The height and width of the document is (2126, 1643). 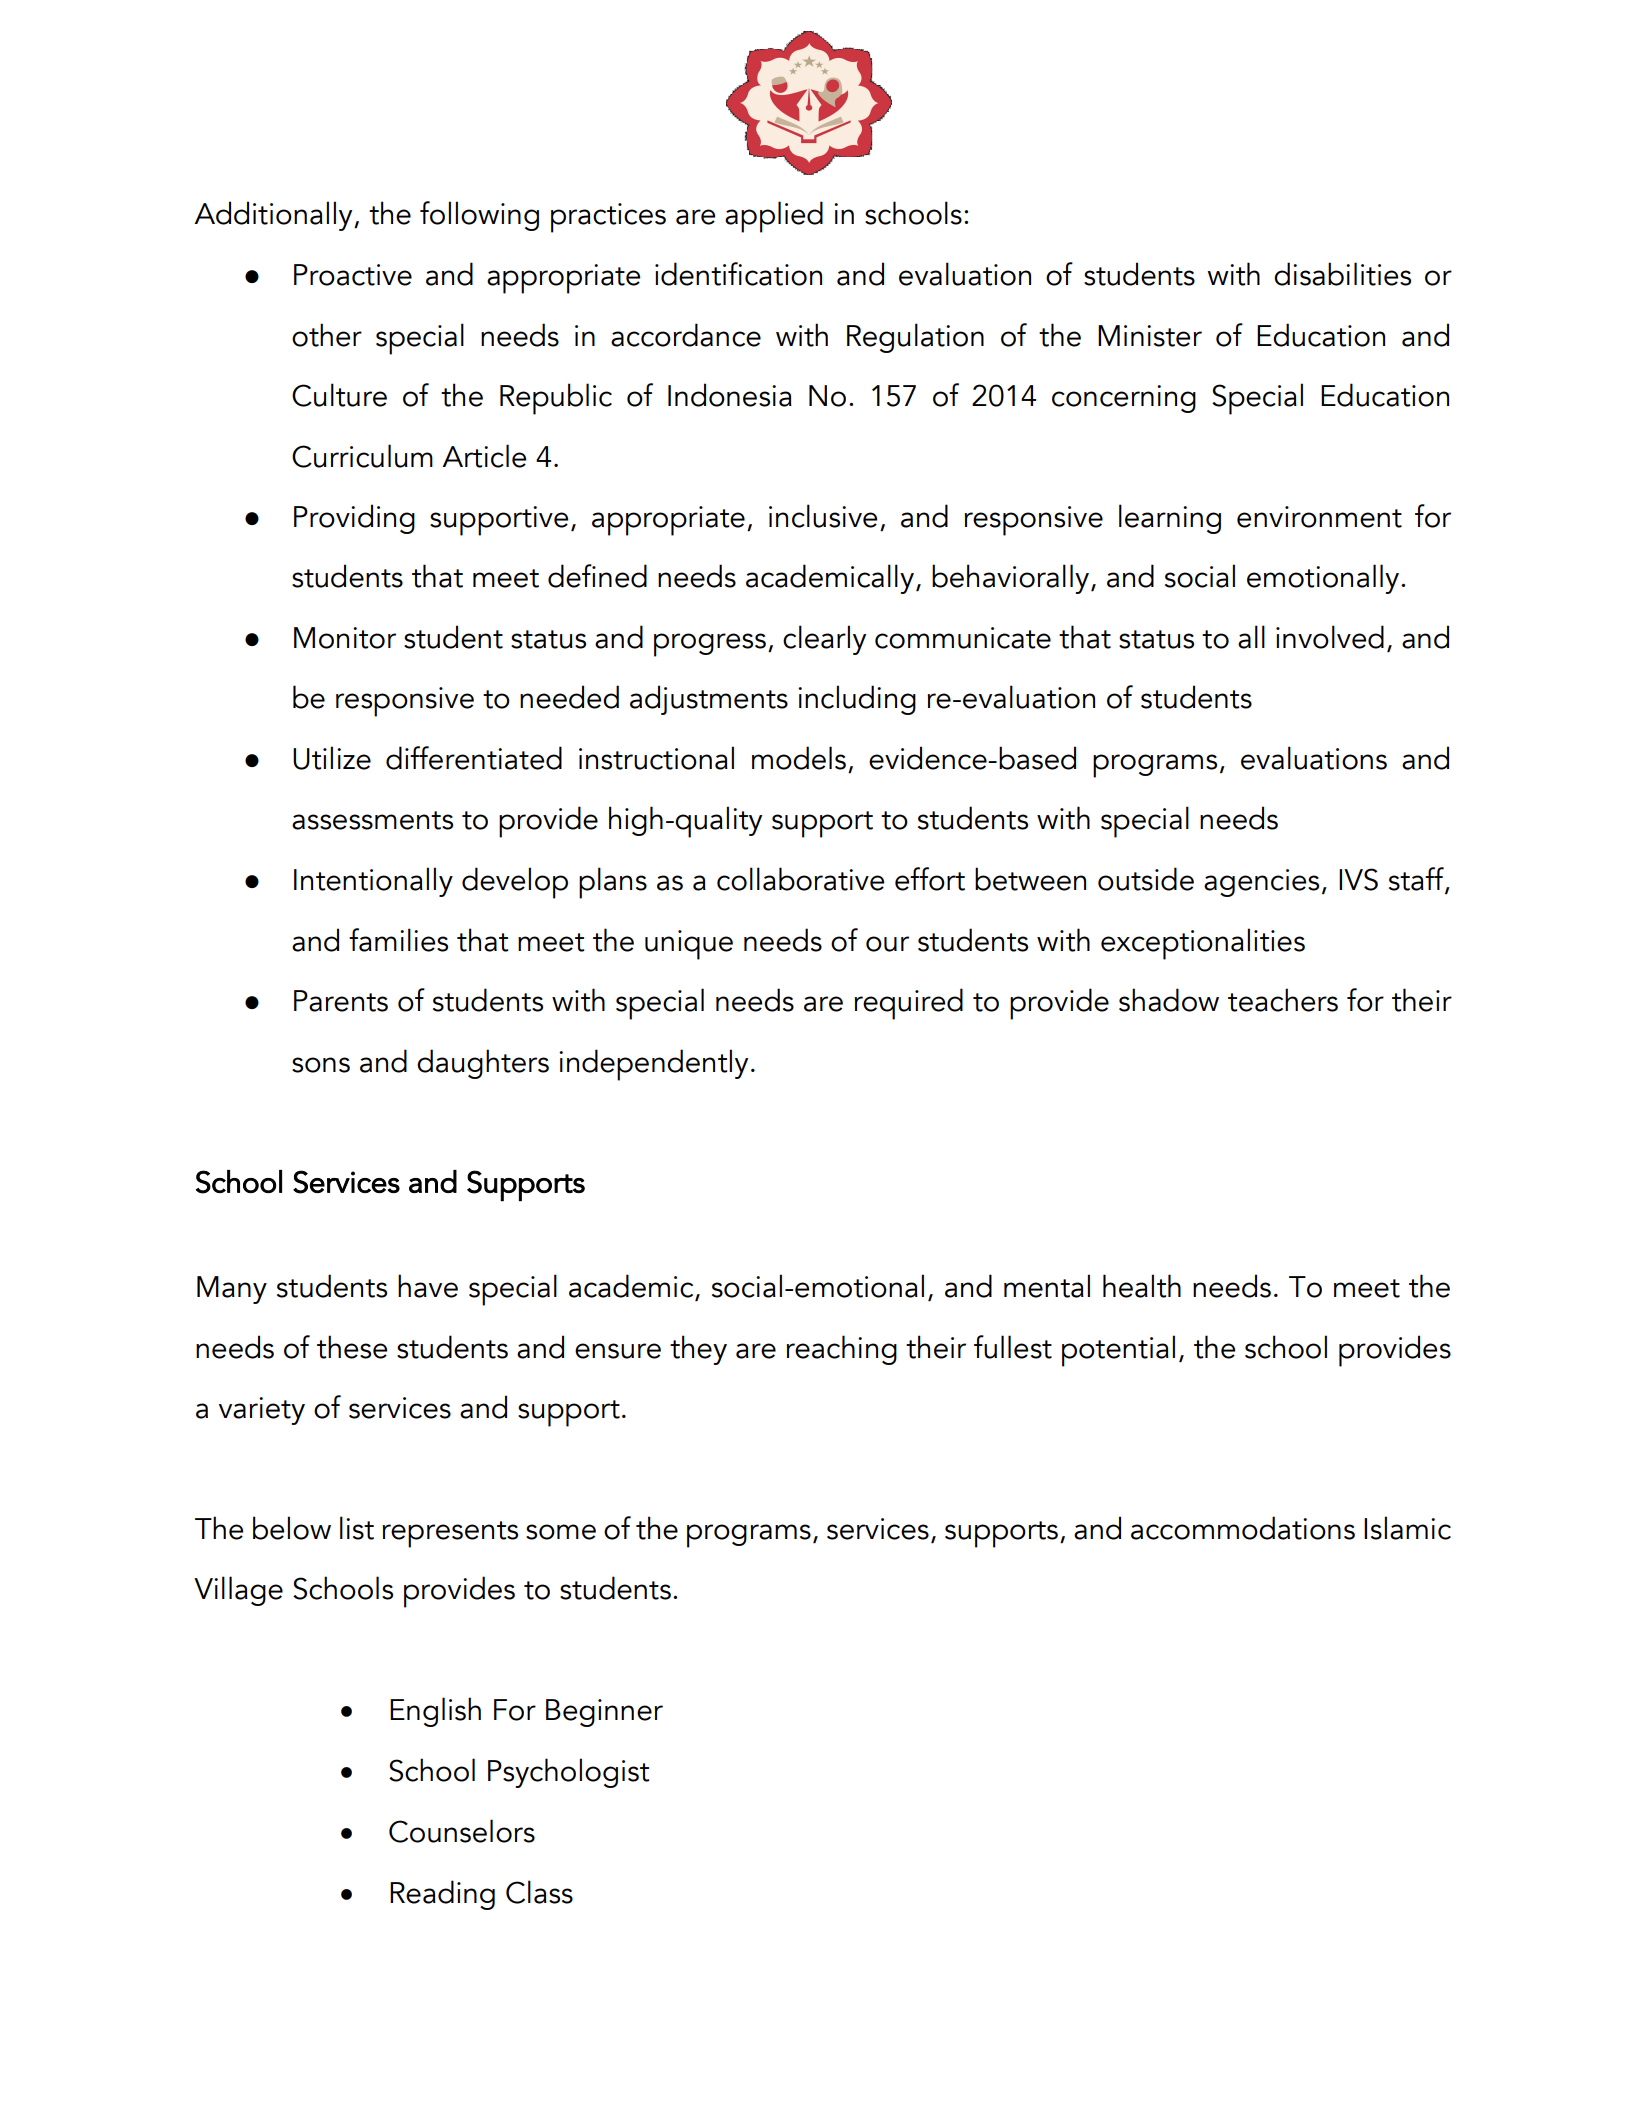 What do you see at coordinates (774, 217) in the document?
I see `applied` at bounding box center [774, 217].
